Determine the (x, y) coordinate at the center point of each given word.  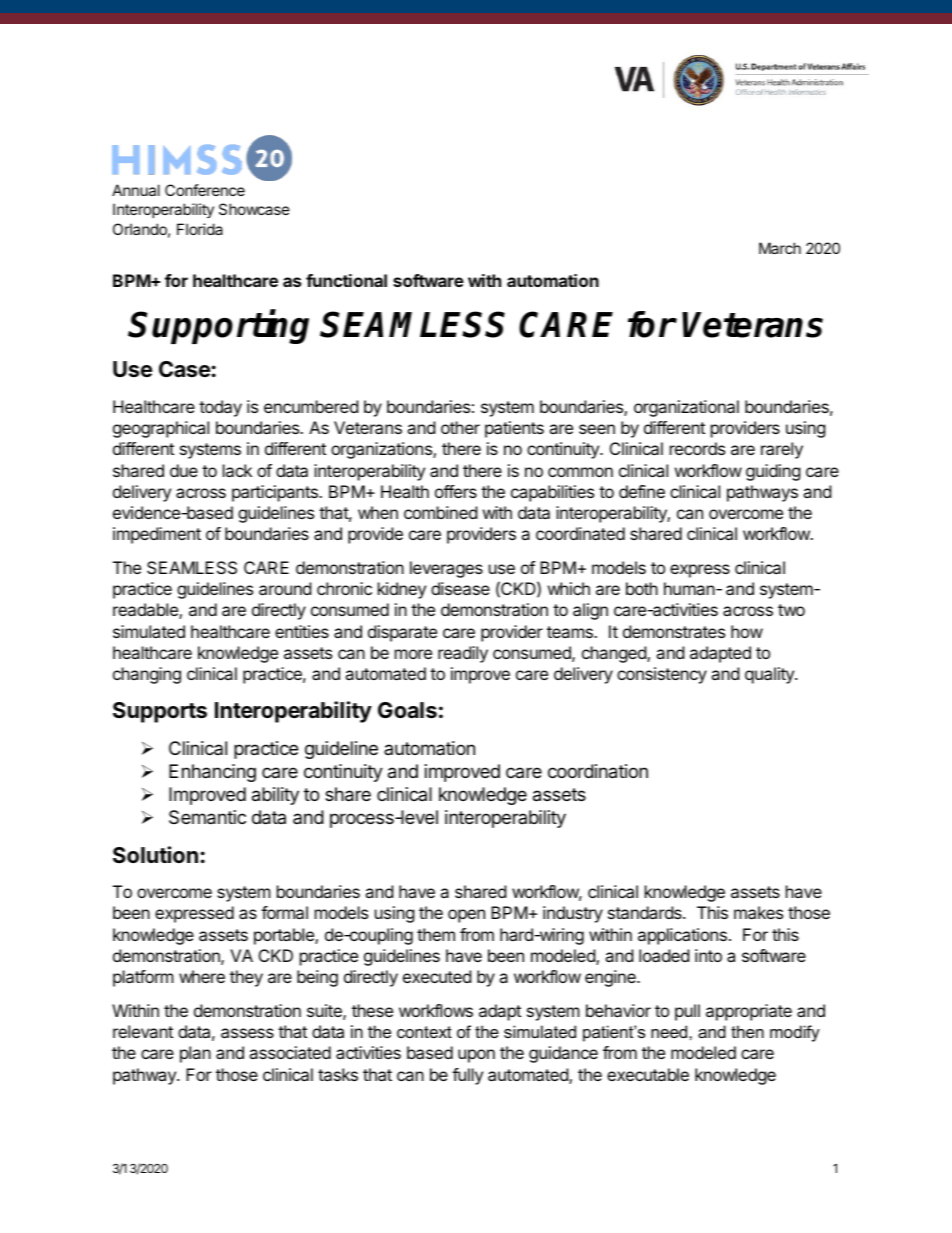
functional (346, 280)
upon (476, 1056)
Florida (200, 229)
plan (195, 1054)
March (780, 248)
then (747, 1031)
